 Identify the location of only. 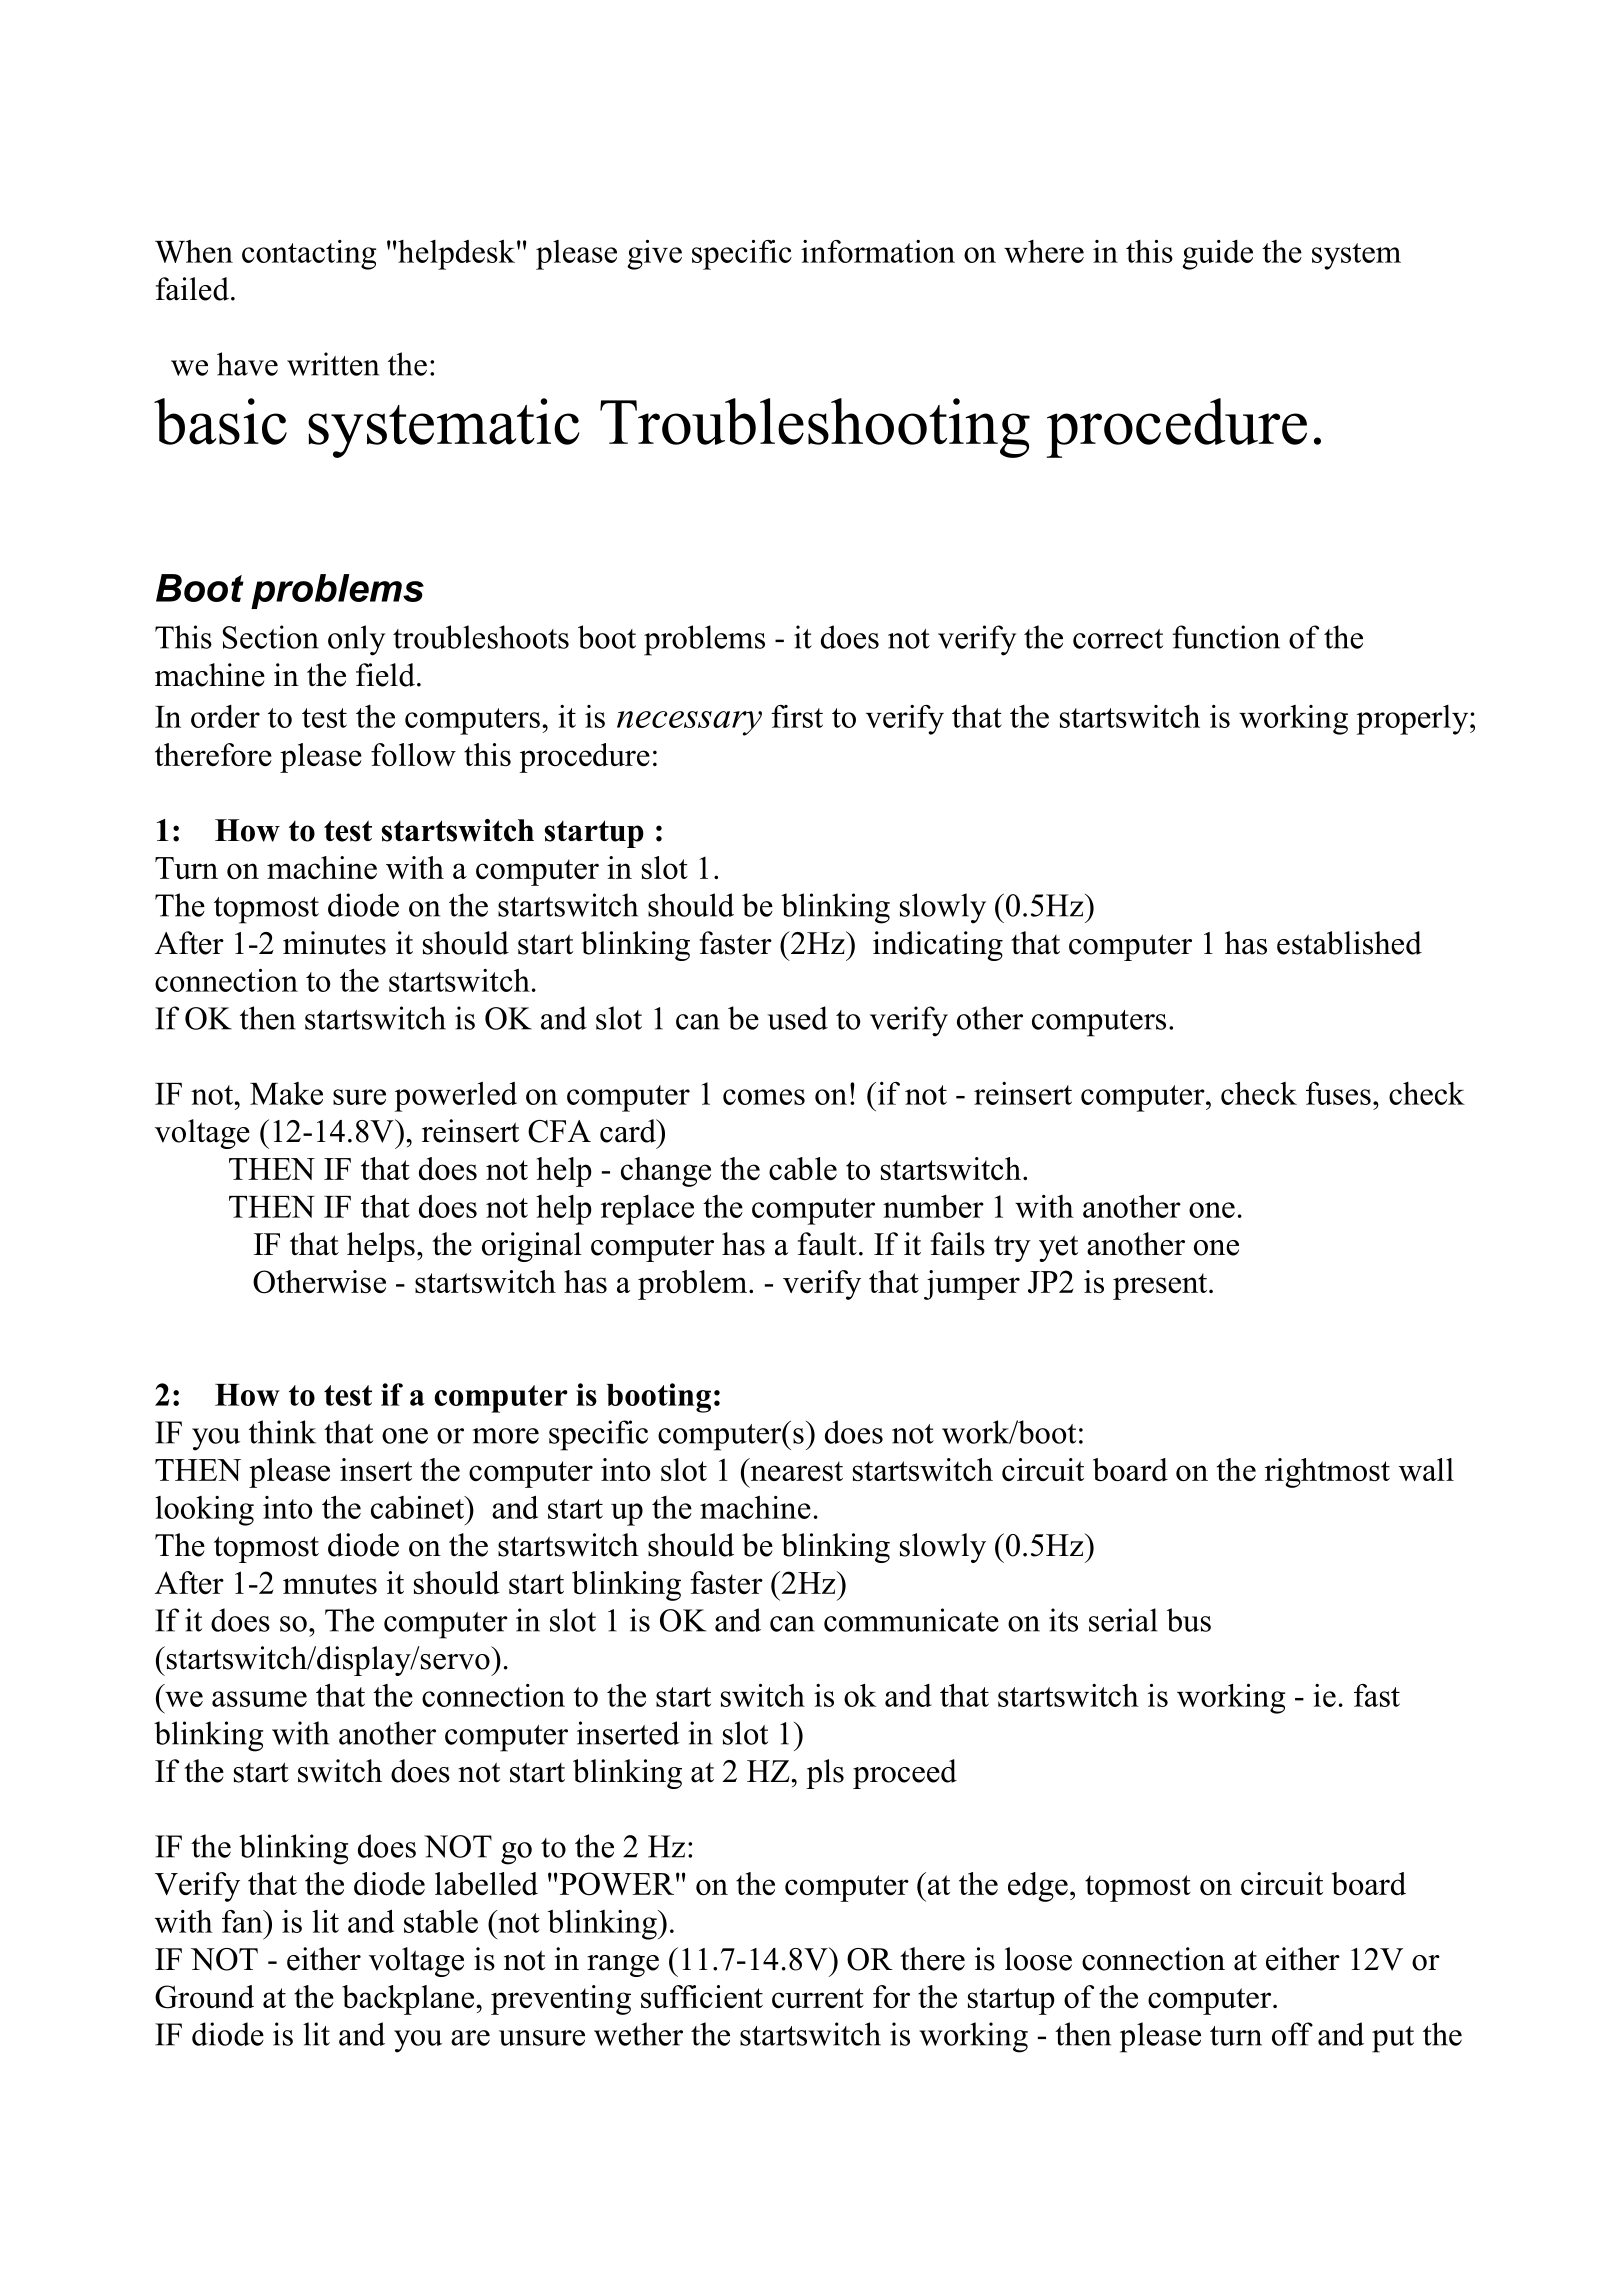
(356, 640).
